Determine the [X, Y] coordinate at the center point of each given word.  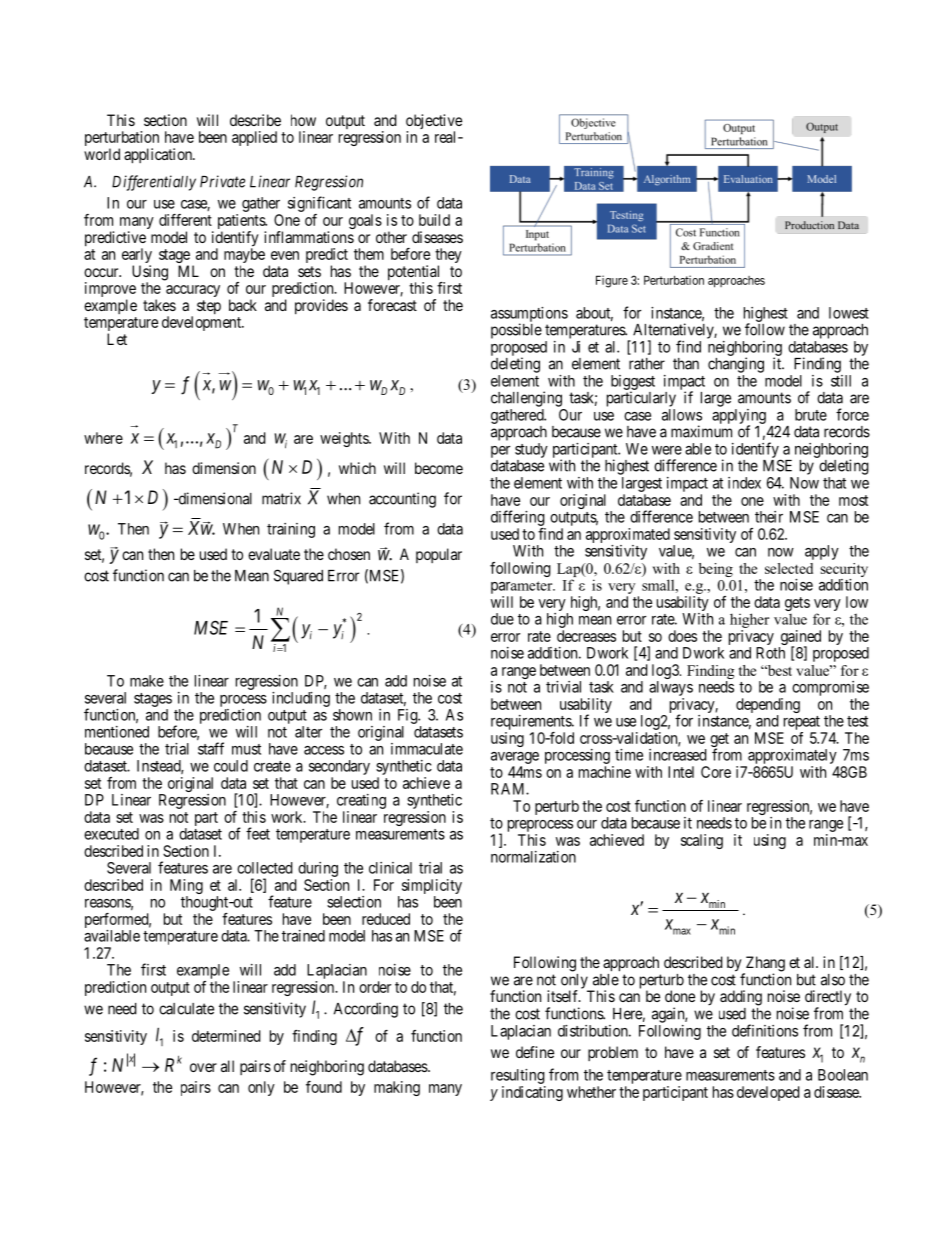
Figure [612, 281]
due [502, 619]
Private [222, 181]
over [203, 1067]
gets [797, 604]
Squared [298, 577]
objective [434, 123]
